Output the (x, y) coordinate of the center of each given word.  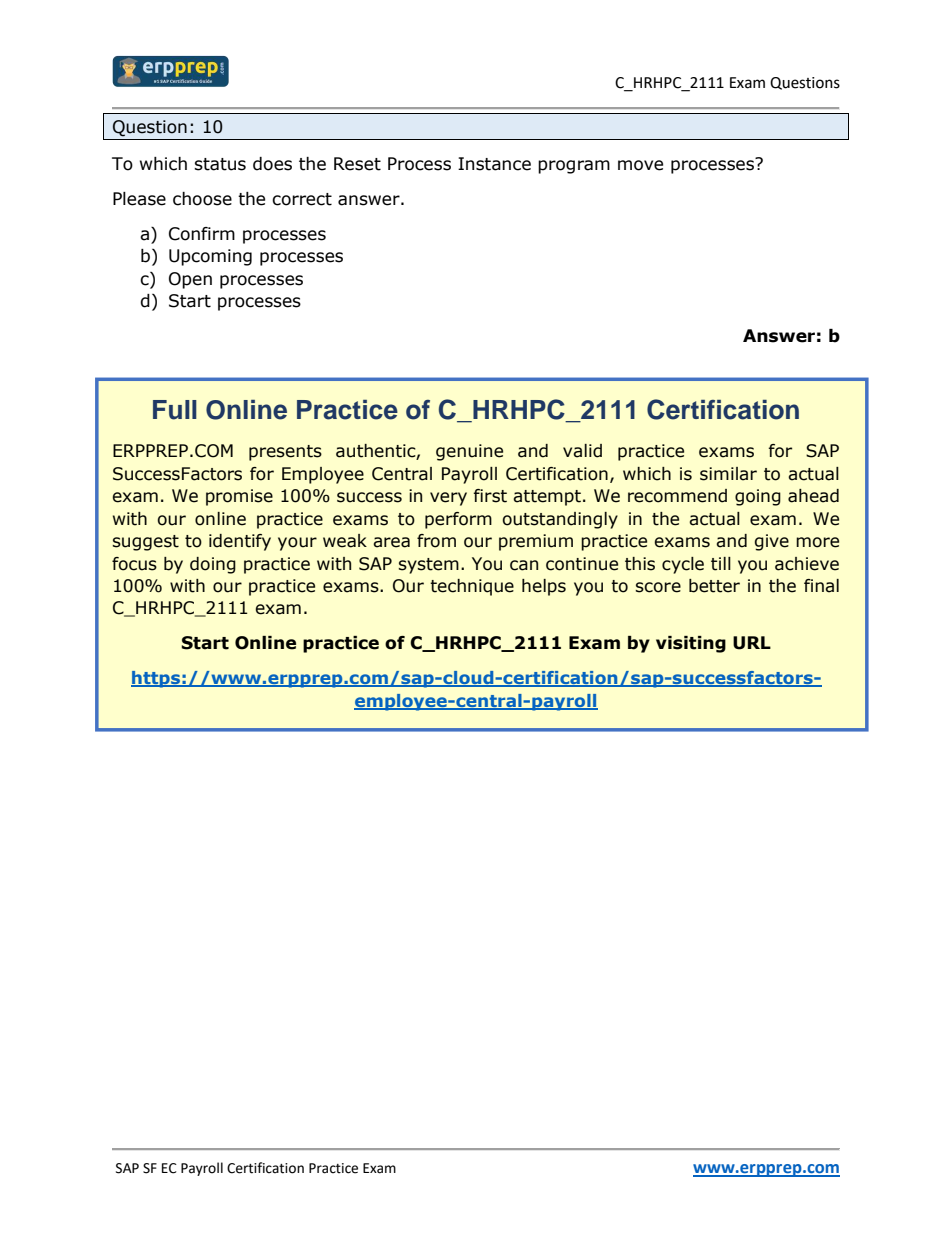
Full (175, 410)
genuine (469, 452)
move (640, 165)
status (220, 164)
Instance (494, 164)
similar (728, 474)
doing (213, 565)
